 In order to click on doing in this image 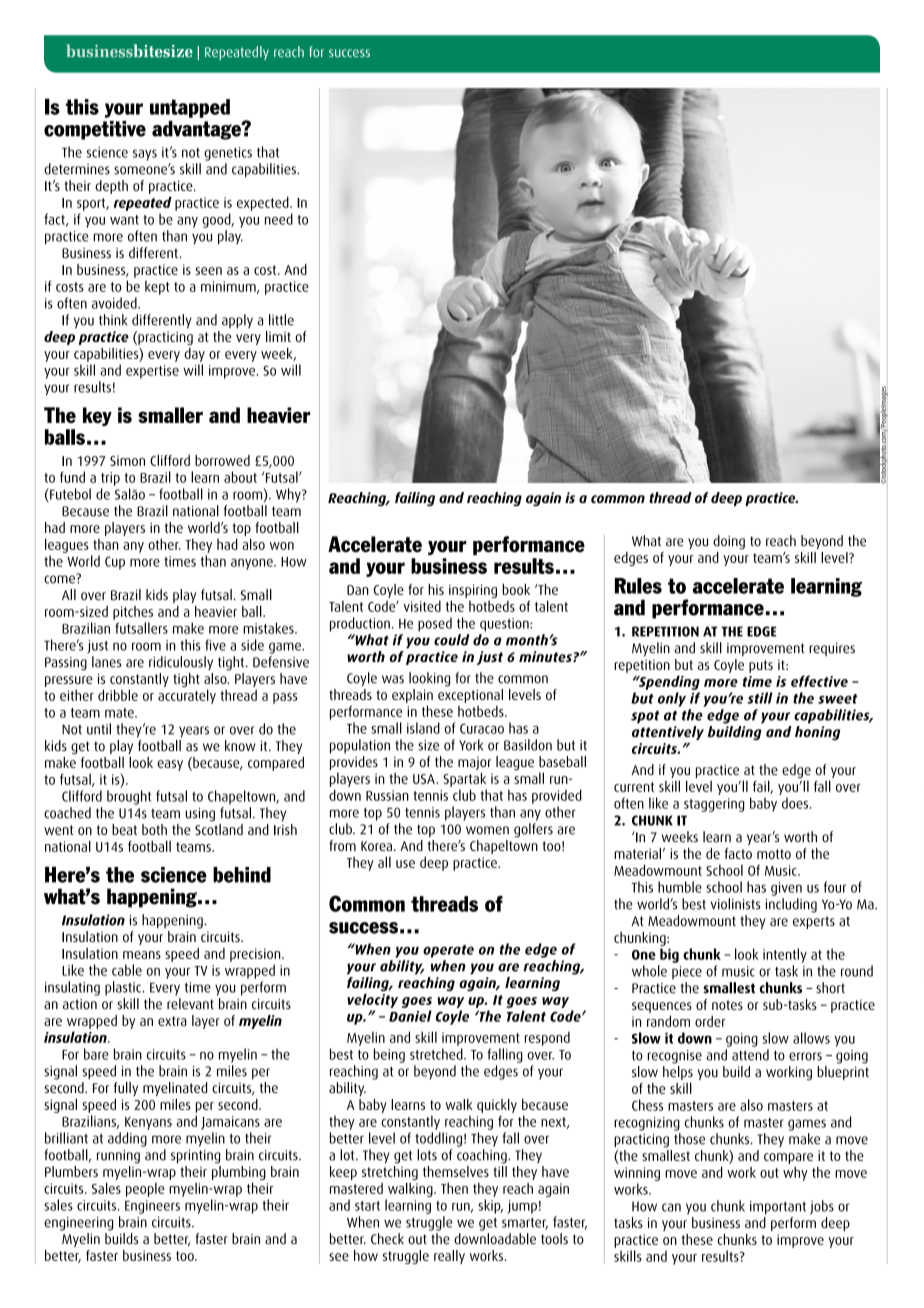, I will do `click(729, 542)`.
